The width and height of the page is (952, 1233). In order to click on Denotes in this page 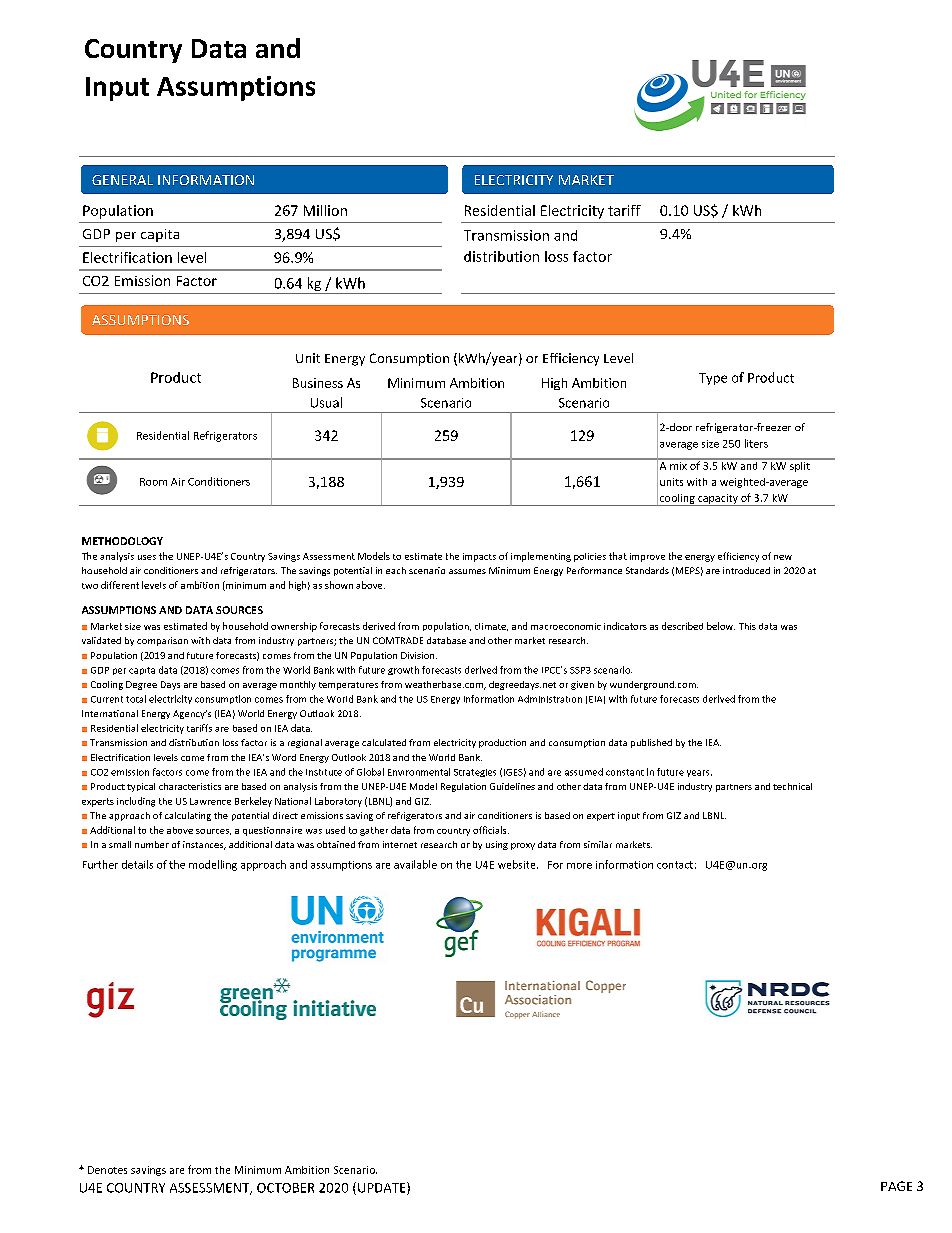, I will do `click(107, 1170)`.
